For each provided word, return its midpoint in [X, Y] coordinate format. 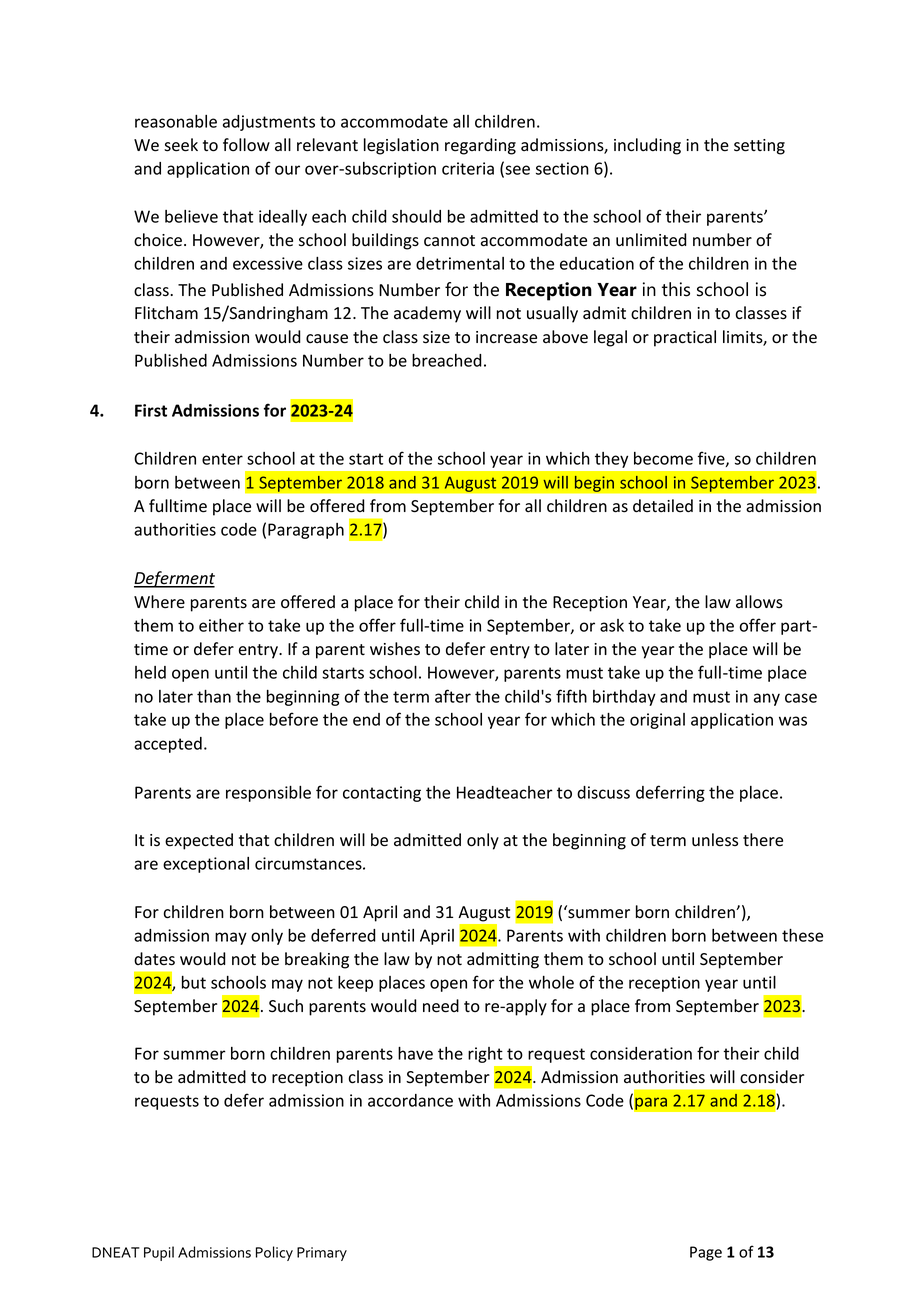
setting [759, 147]
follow [246, 145]
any [767, 699]
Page [706, 1253]
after [453, 696]
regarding [480, 146]
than [214, 696]
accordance [410, 1100]
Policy [274, 1253]
